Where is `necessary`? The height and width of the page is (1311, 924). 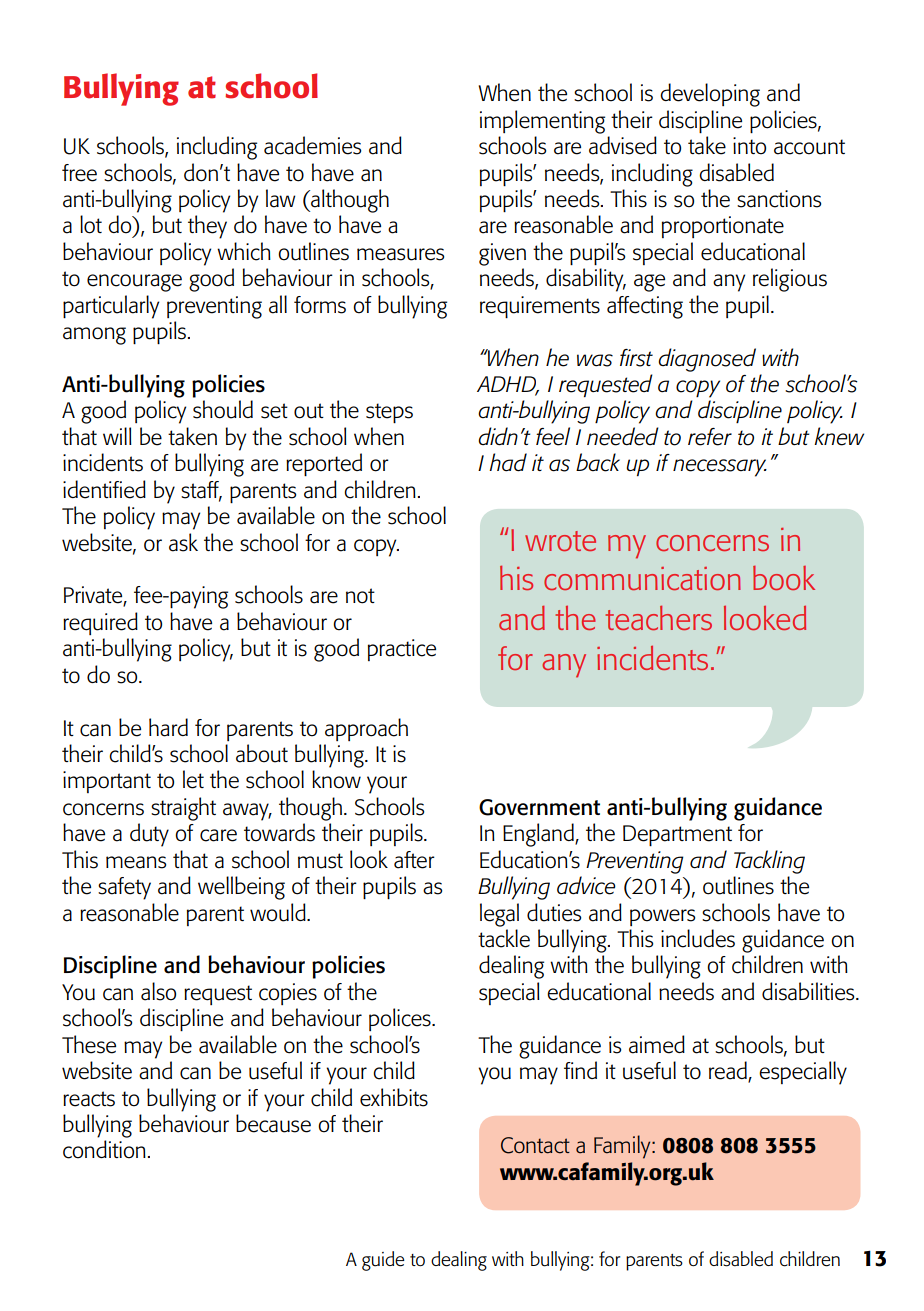 necessary is located at coordinates (720, 468).
